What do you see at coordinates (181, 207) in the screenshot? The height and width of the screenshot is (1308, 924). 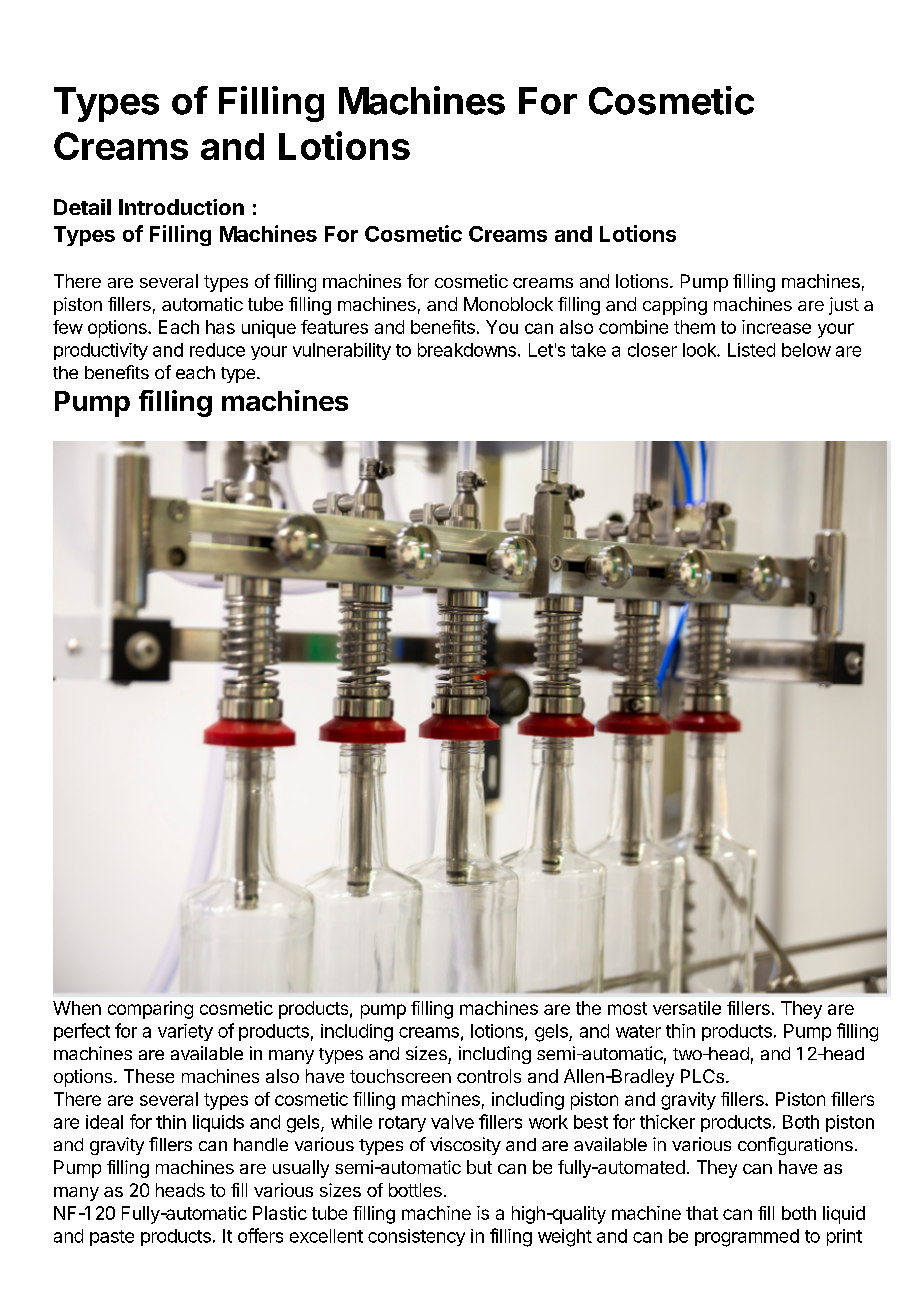 I see `Introduction` at bounding box center [181, 207].
